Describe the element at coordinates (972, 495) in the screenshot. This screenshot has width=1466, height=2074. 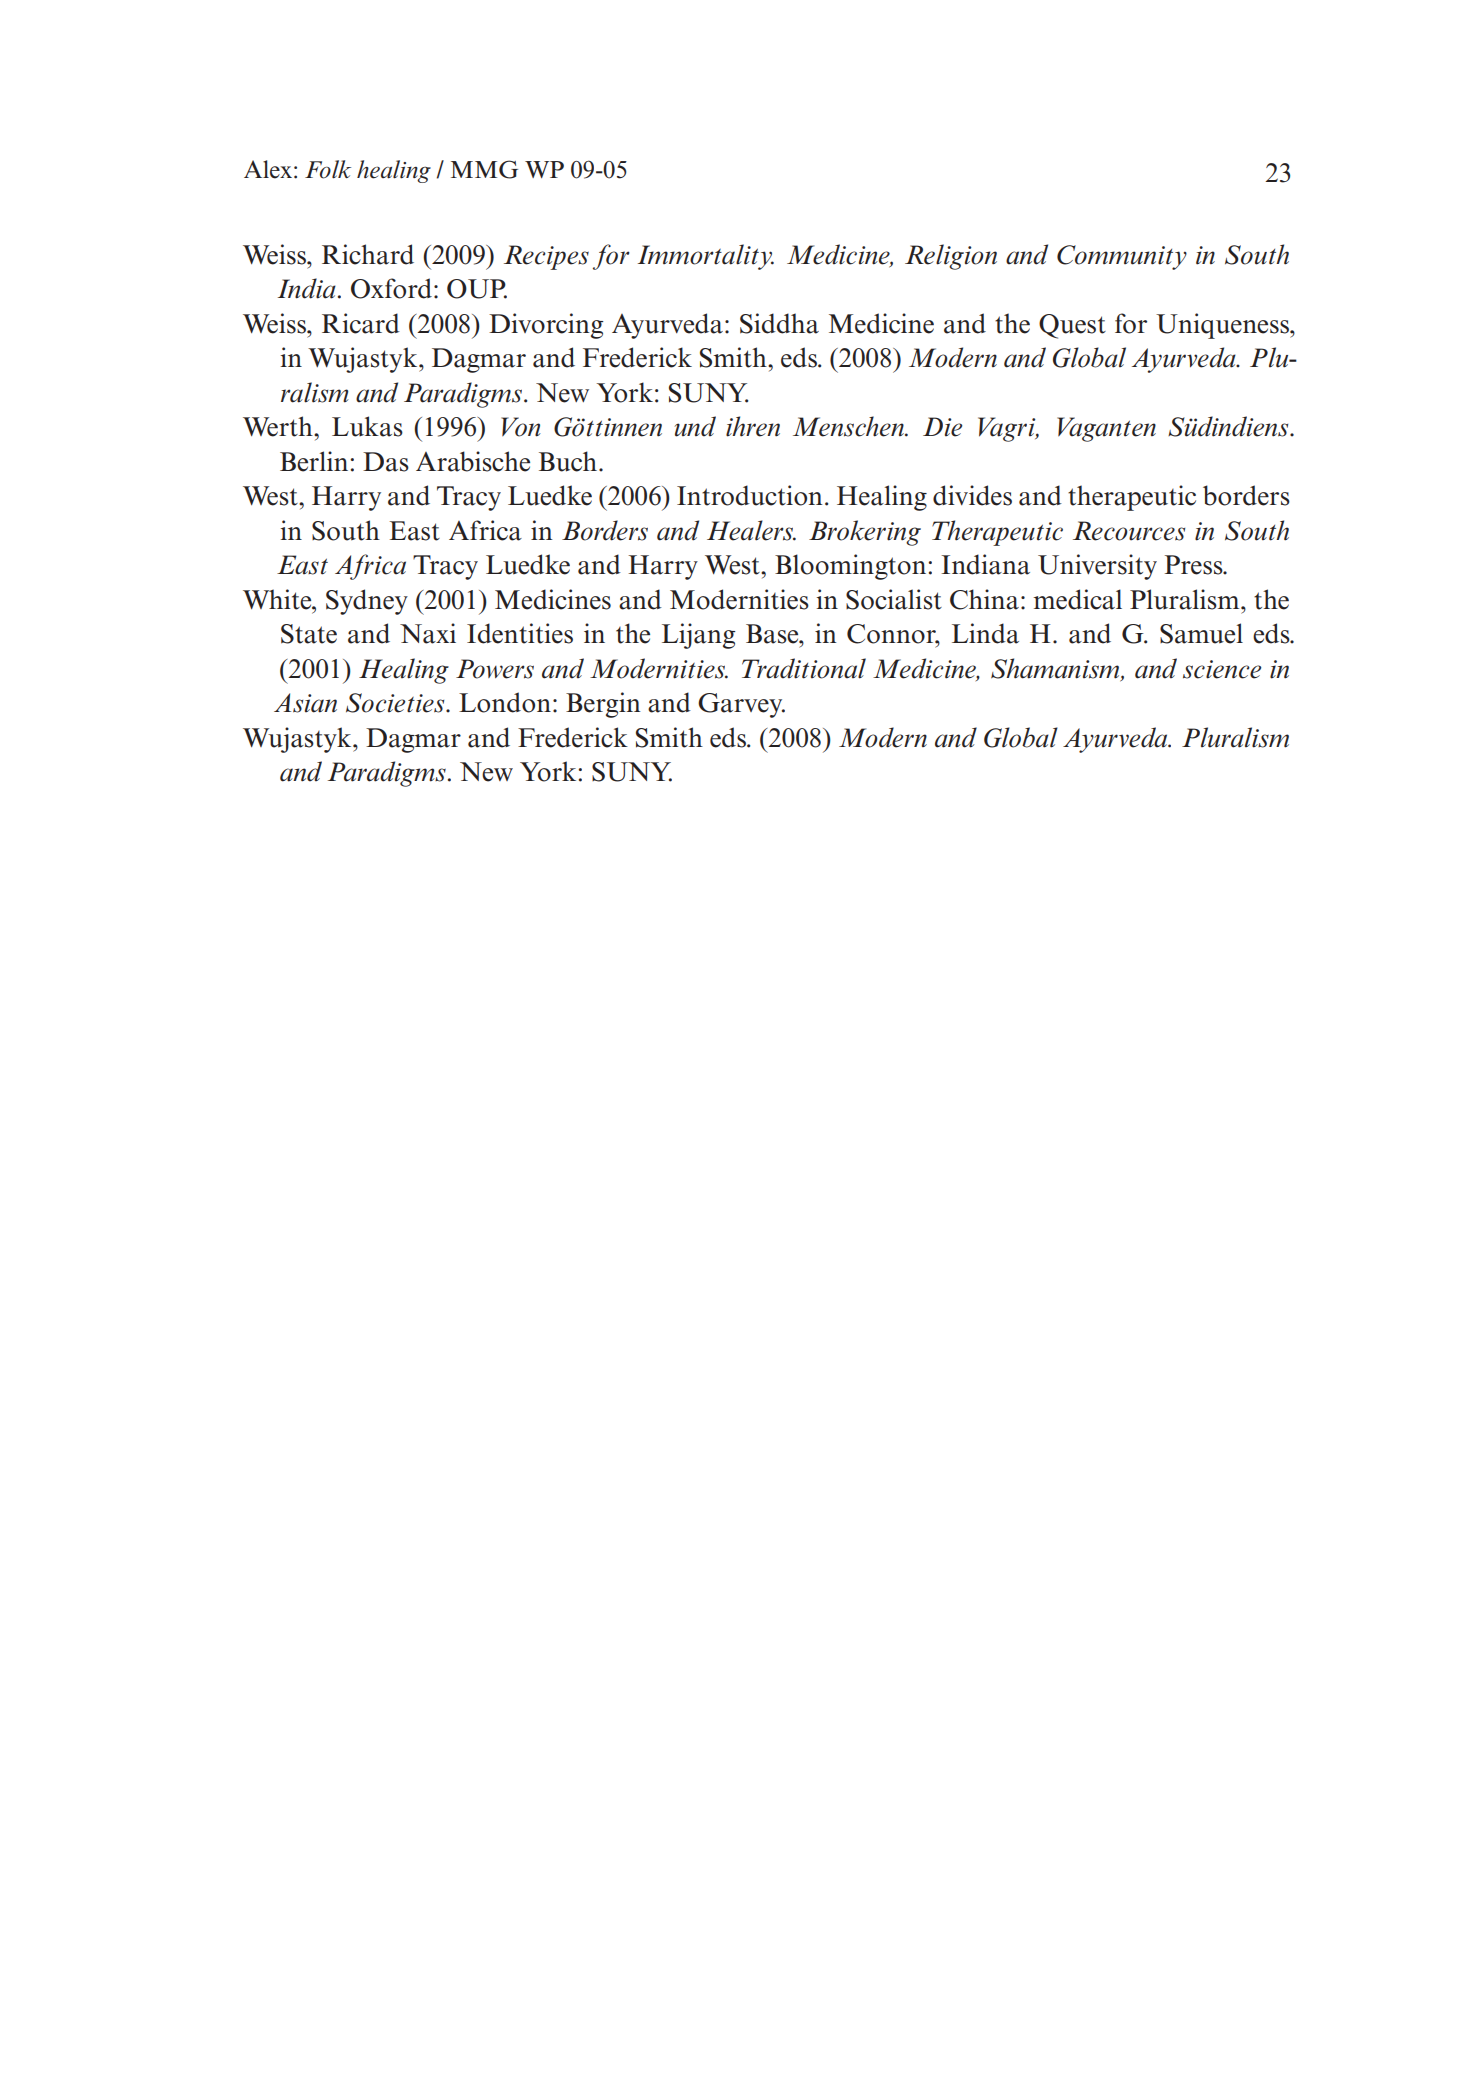
I see `divides` at that location.
